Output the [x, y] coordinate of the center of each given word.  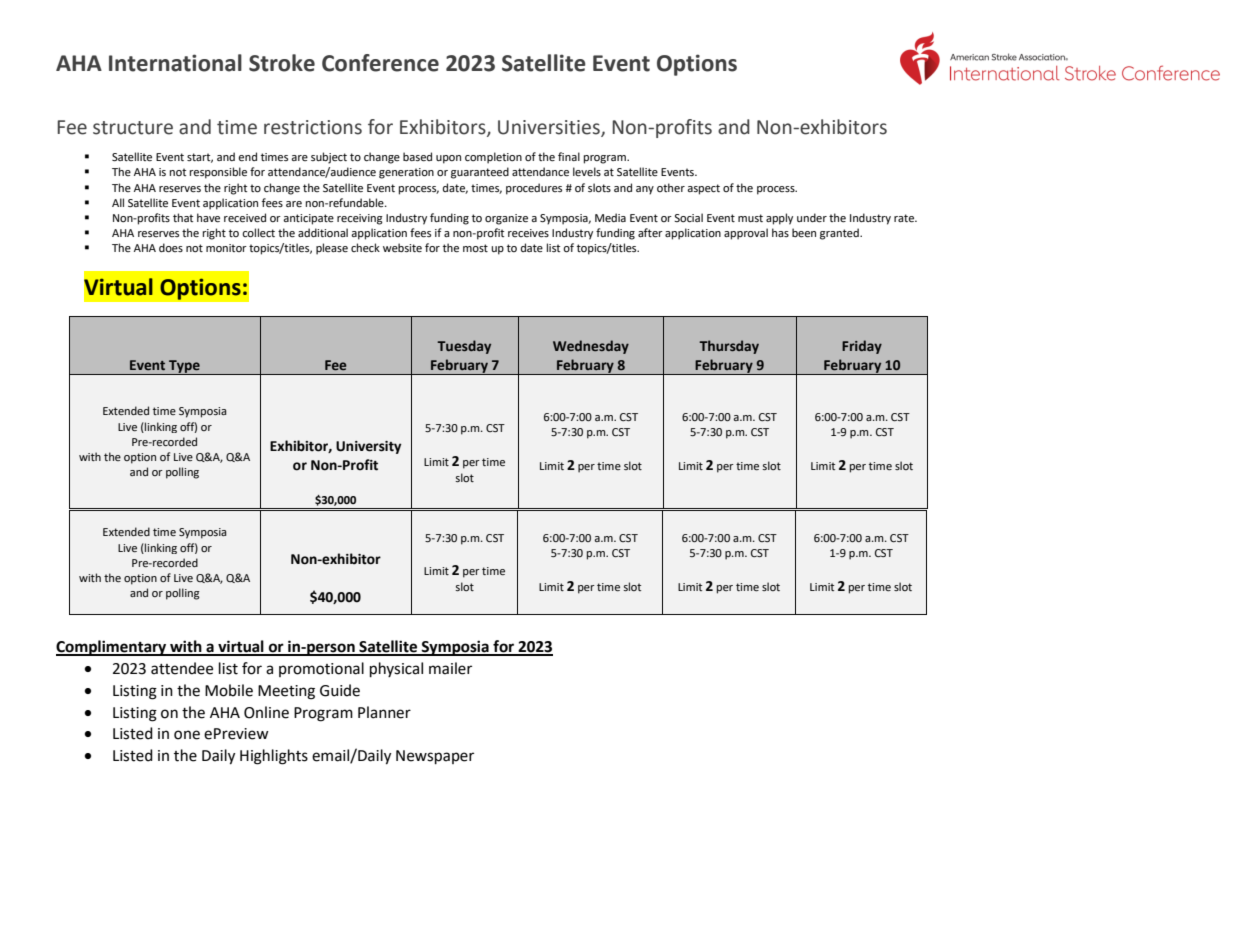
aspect [703, 189]
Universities [550, 128]
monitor [226, 248]
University [369, 447]
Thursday [729, 347]
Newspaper [435, 757]
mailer [450, 668]
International [175, 63]
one [187, 735]
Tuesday [464, 347]
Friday [862, 347]
